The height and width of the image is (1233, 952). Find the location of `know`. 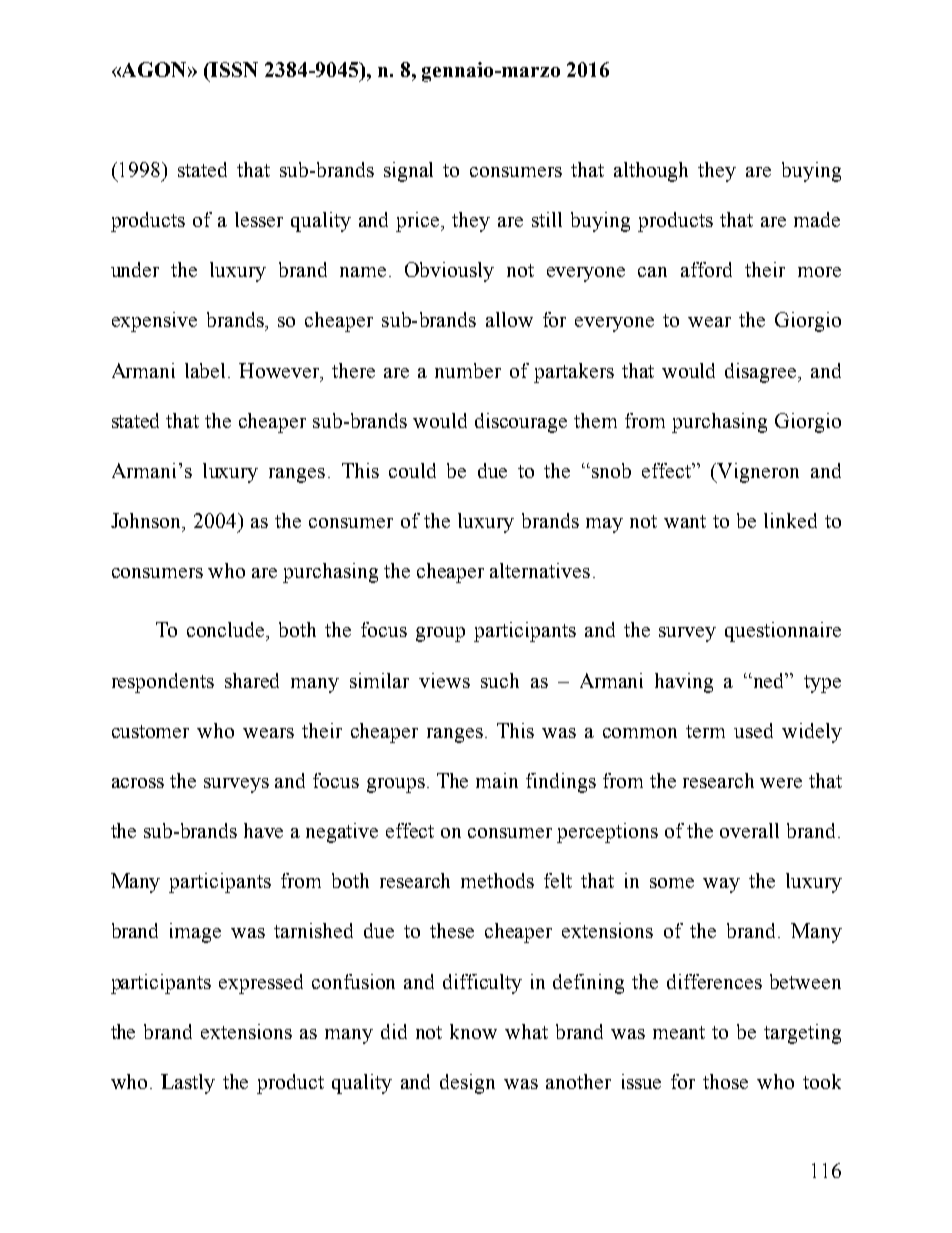

know is located at coordinates (473, 1031).
